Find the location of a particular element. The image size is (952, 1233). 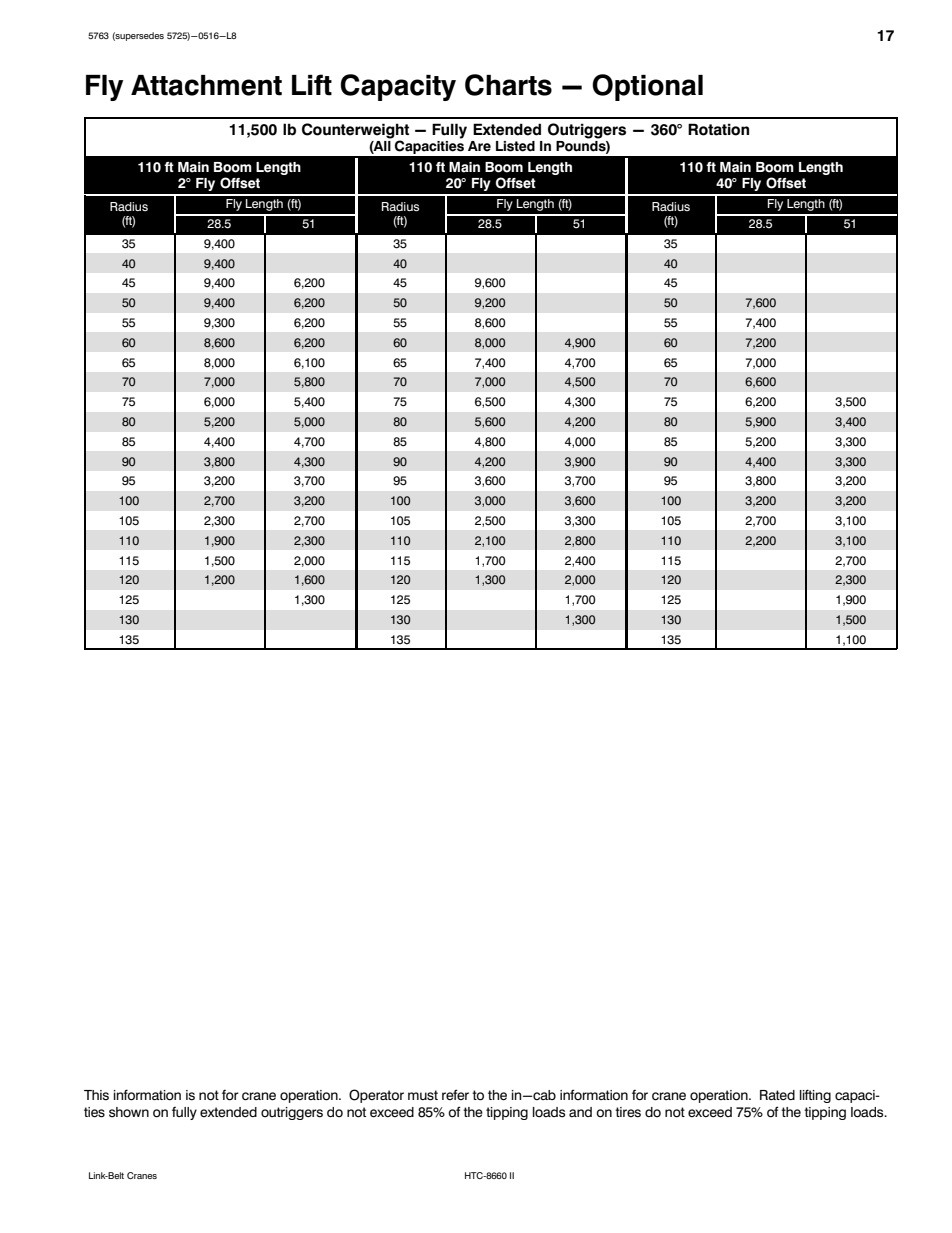

This is located at coordinates (96, 1095).
